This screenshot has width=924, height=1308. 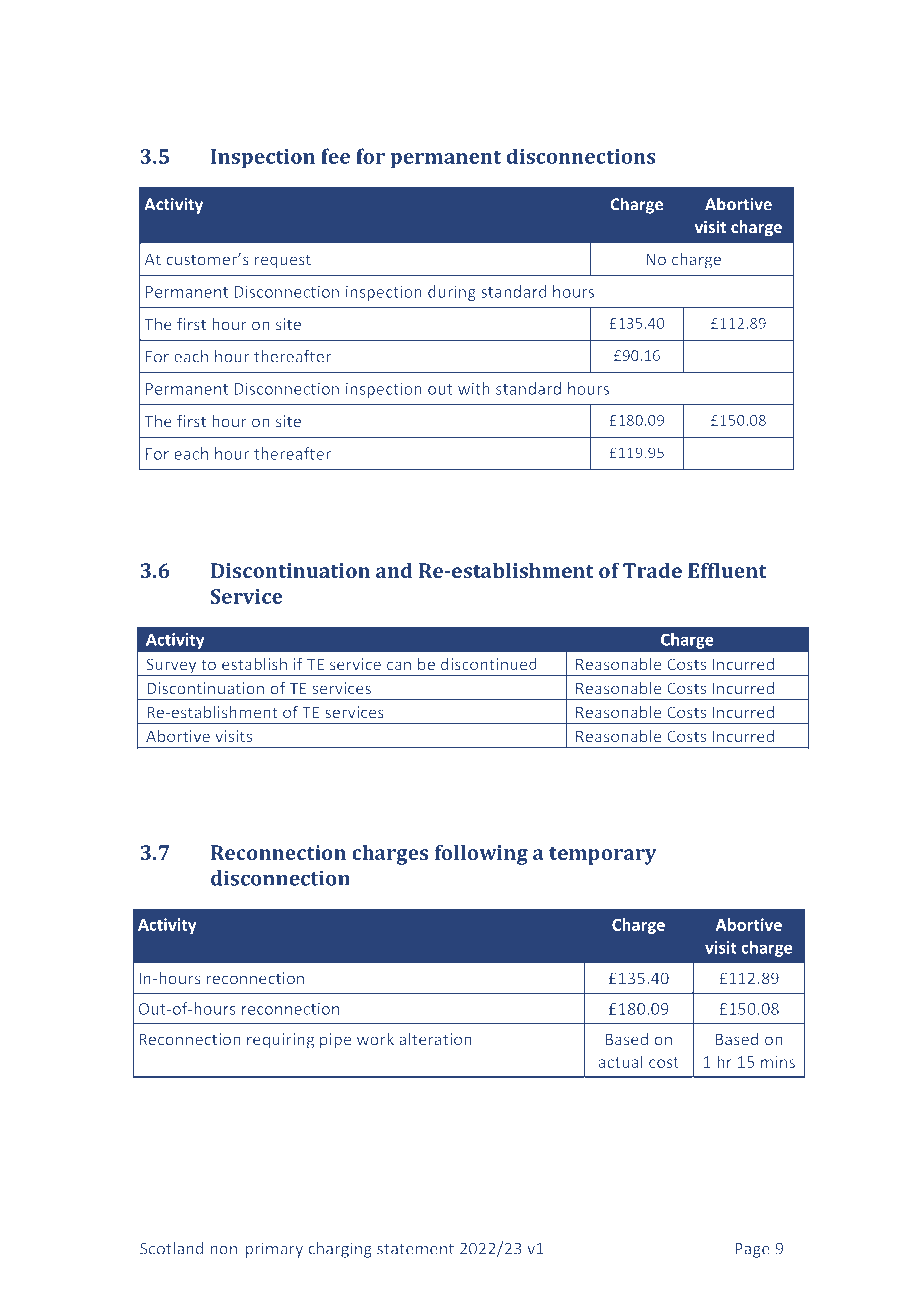 I want to click on request, so click(x=283, y=261).
